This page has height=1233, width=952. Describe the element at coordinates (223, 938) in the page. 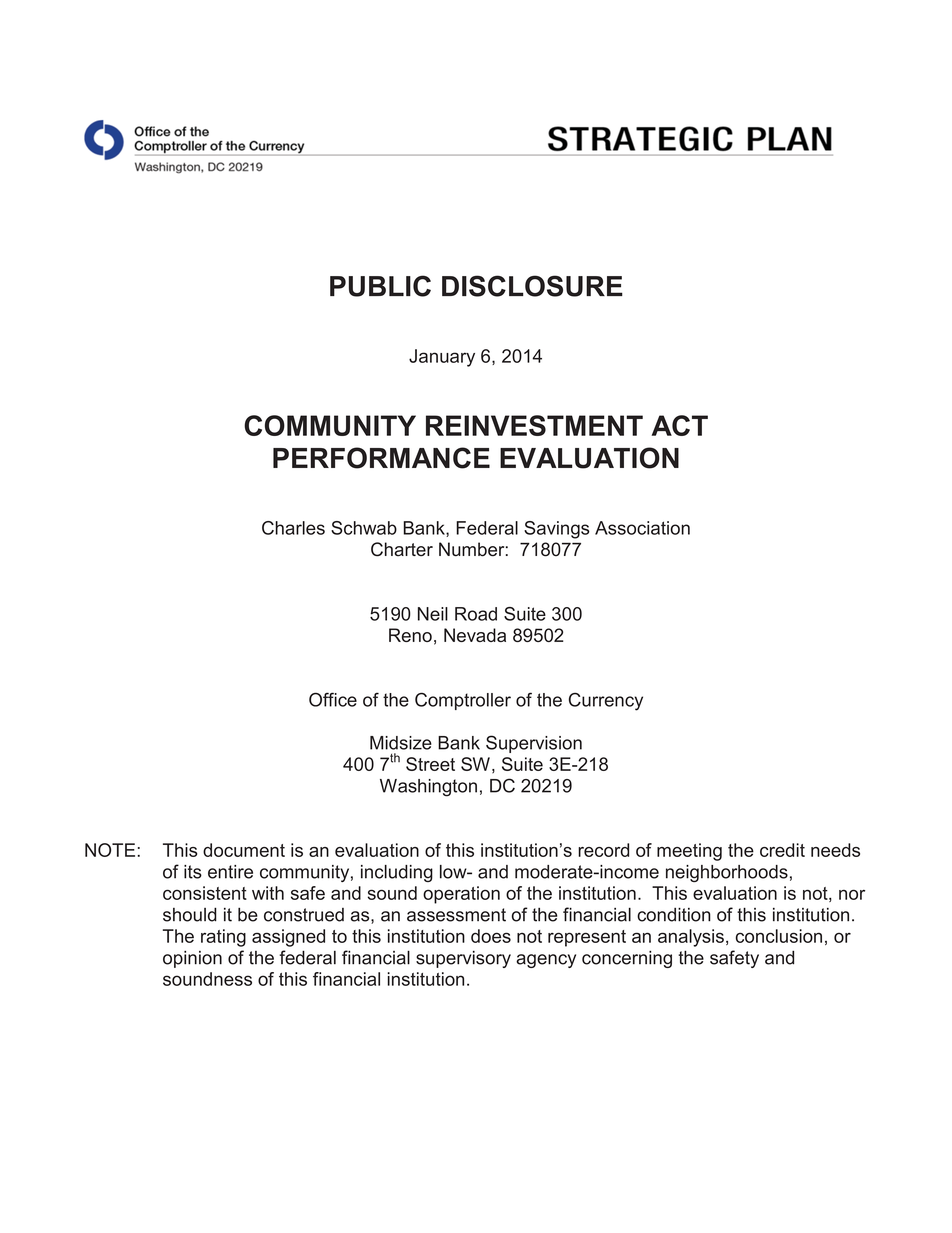

I see `rating` at that location.
